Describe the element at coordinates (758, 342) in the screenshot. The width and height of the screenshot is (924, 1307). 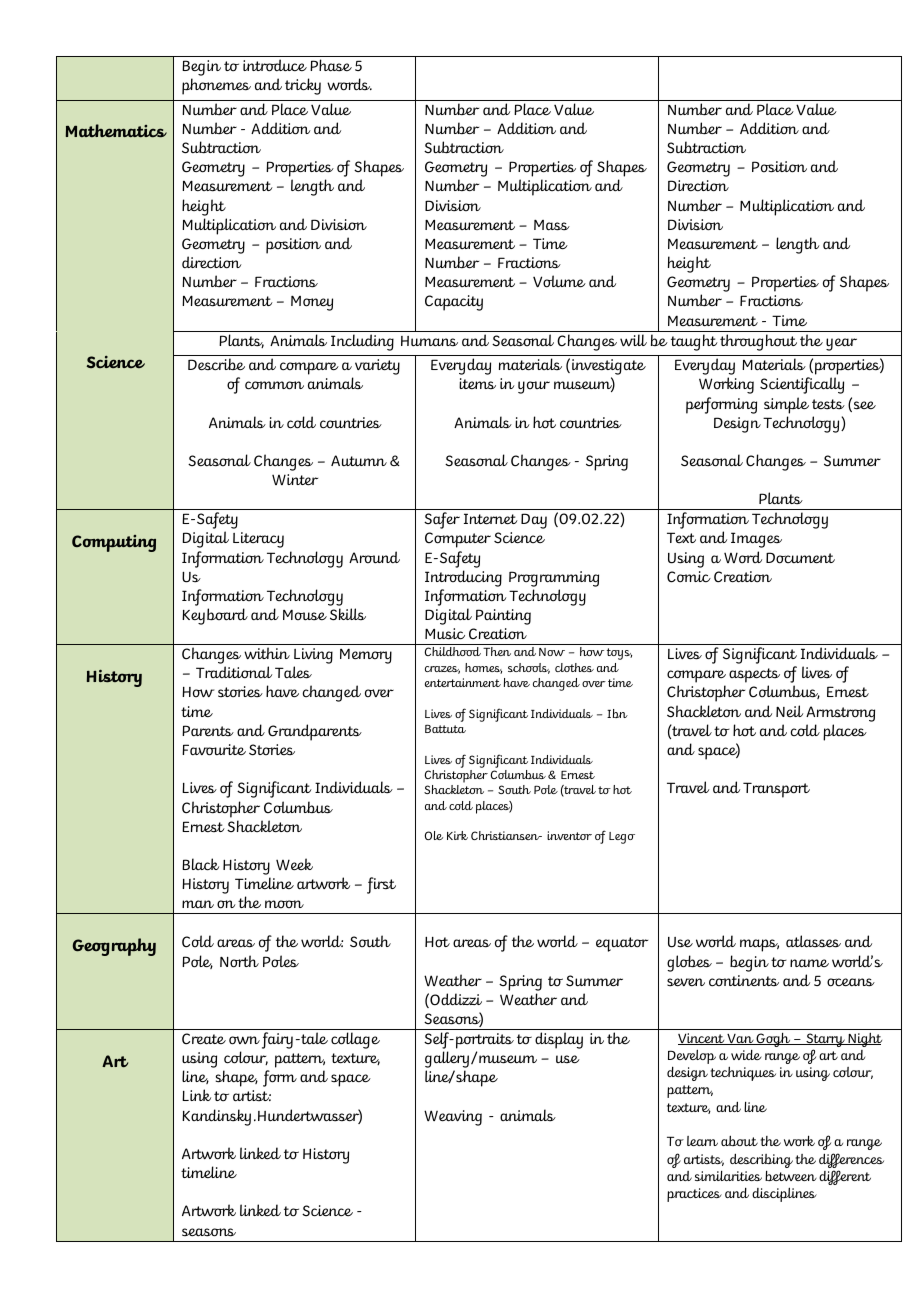
I see `throughout` at that location.
